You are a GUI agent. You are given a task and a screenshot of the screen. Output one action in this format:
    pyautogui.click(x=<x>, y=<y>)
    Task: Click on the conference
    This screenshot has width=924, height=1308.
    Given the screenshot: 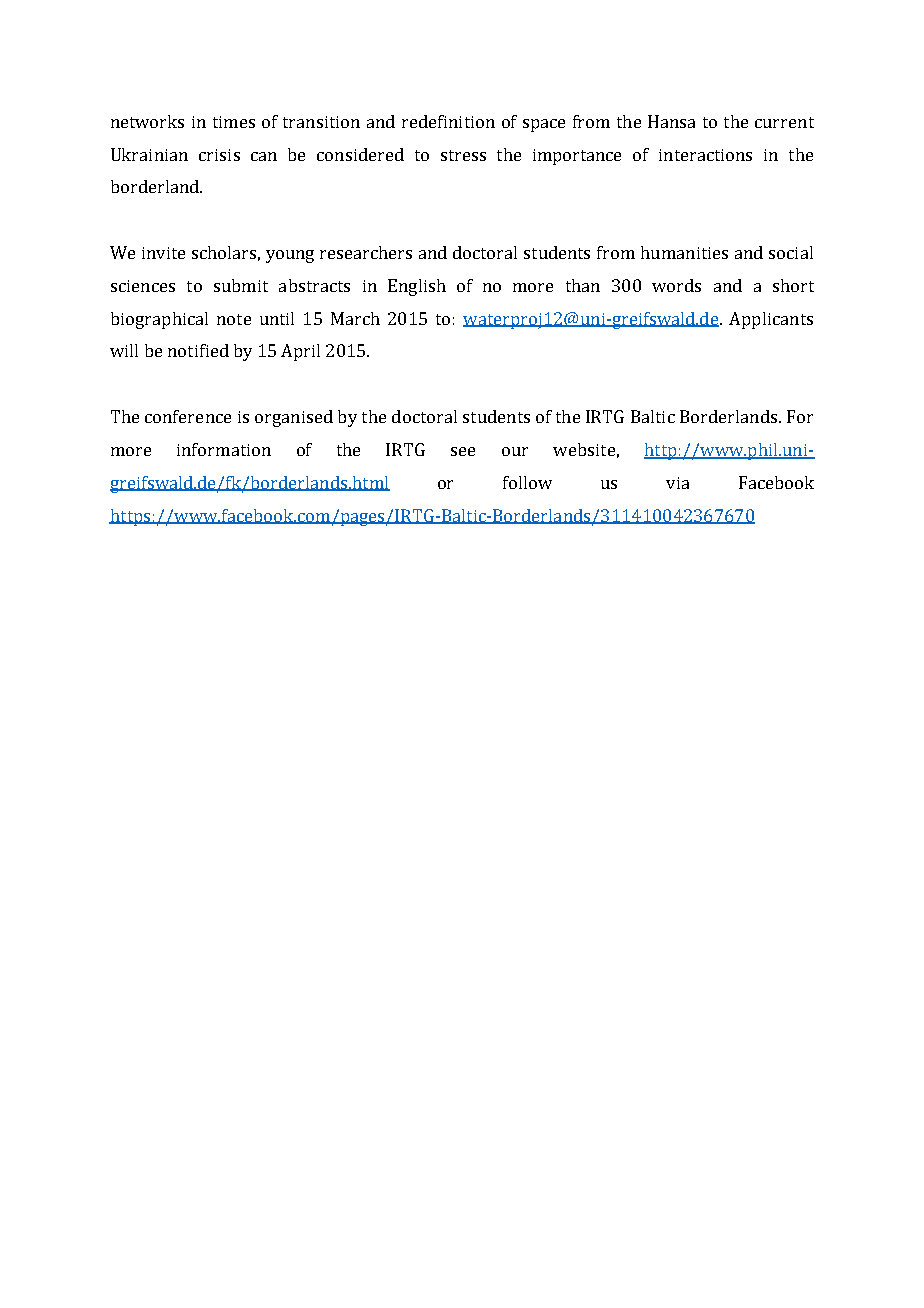 What is the action you would take?
    pyautogui.click(x=188, y=416)
